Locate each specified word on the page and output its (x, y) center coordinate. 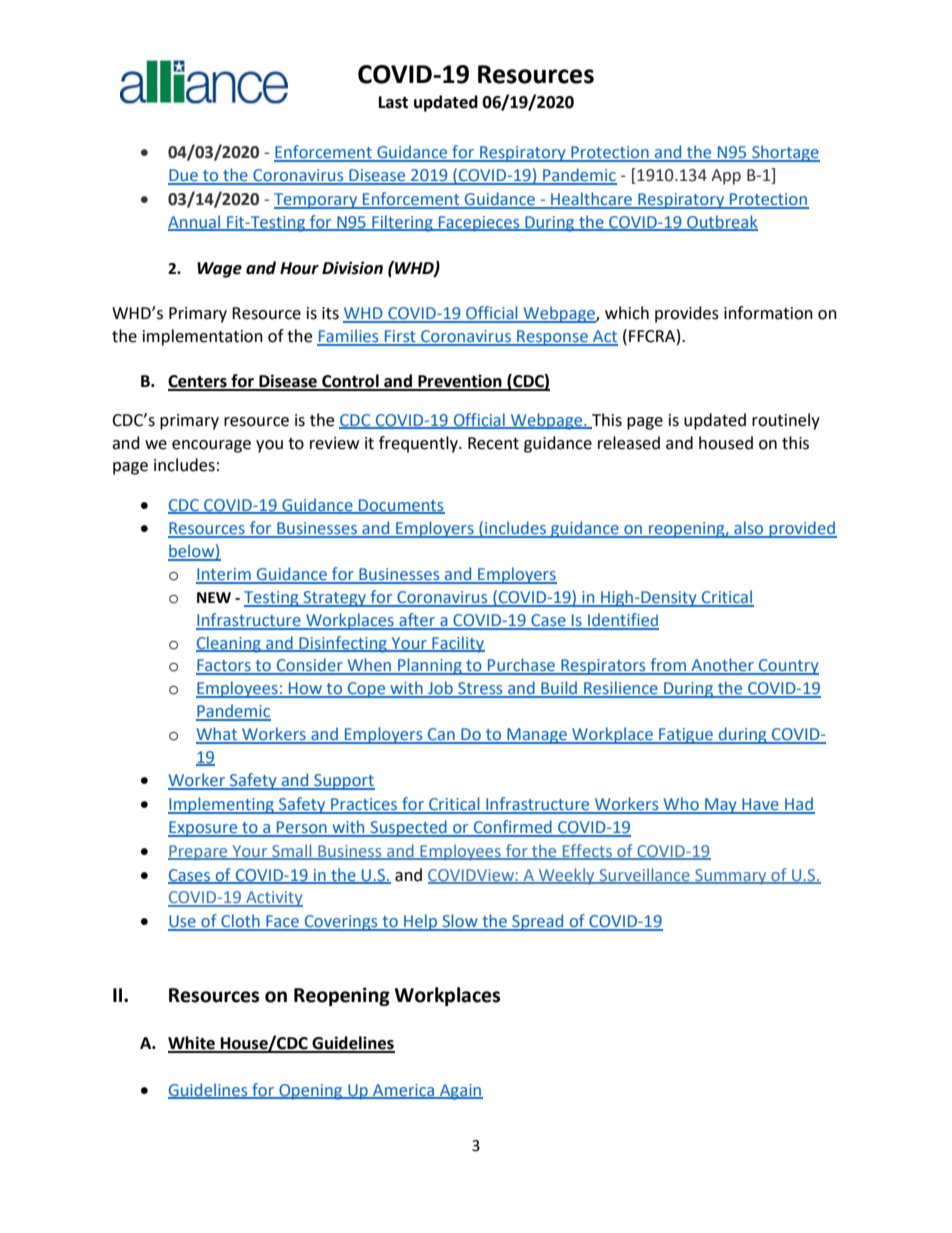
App (726, 177)
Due (184, 176)
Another (722, 666)
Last (393, 102)
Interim (224, 575)
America (404, 1091)
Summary (731, 877)
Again (460, 1092)
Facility (457, 644)
